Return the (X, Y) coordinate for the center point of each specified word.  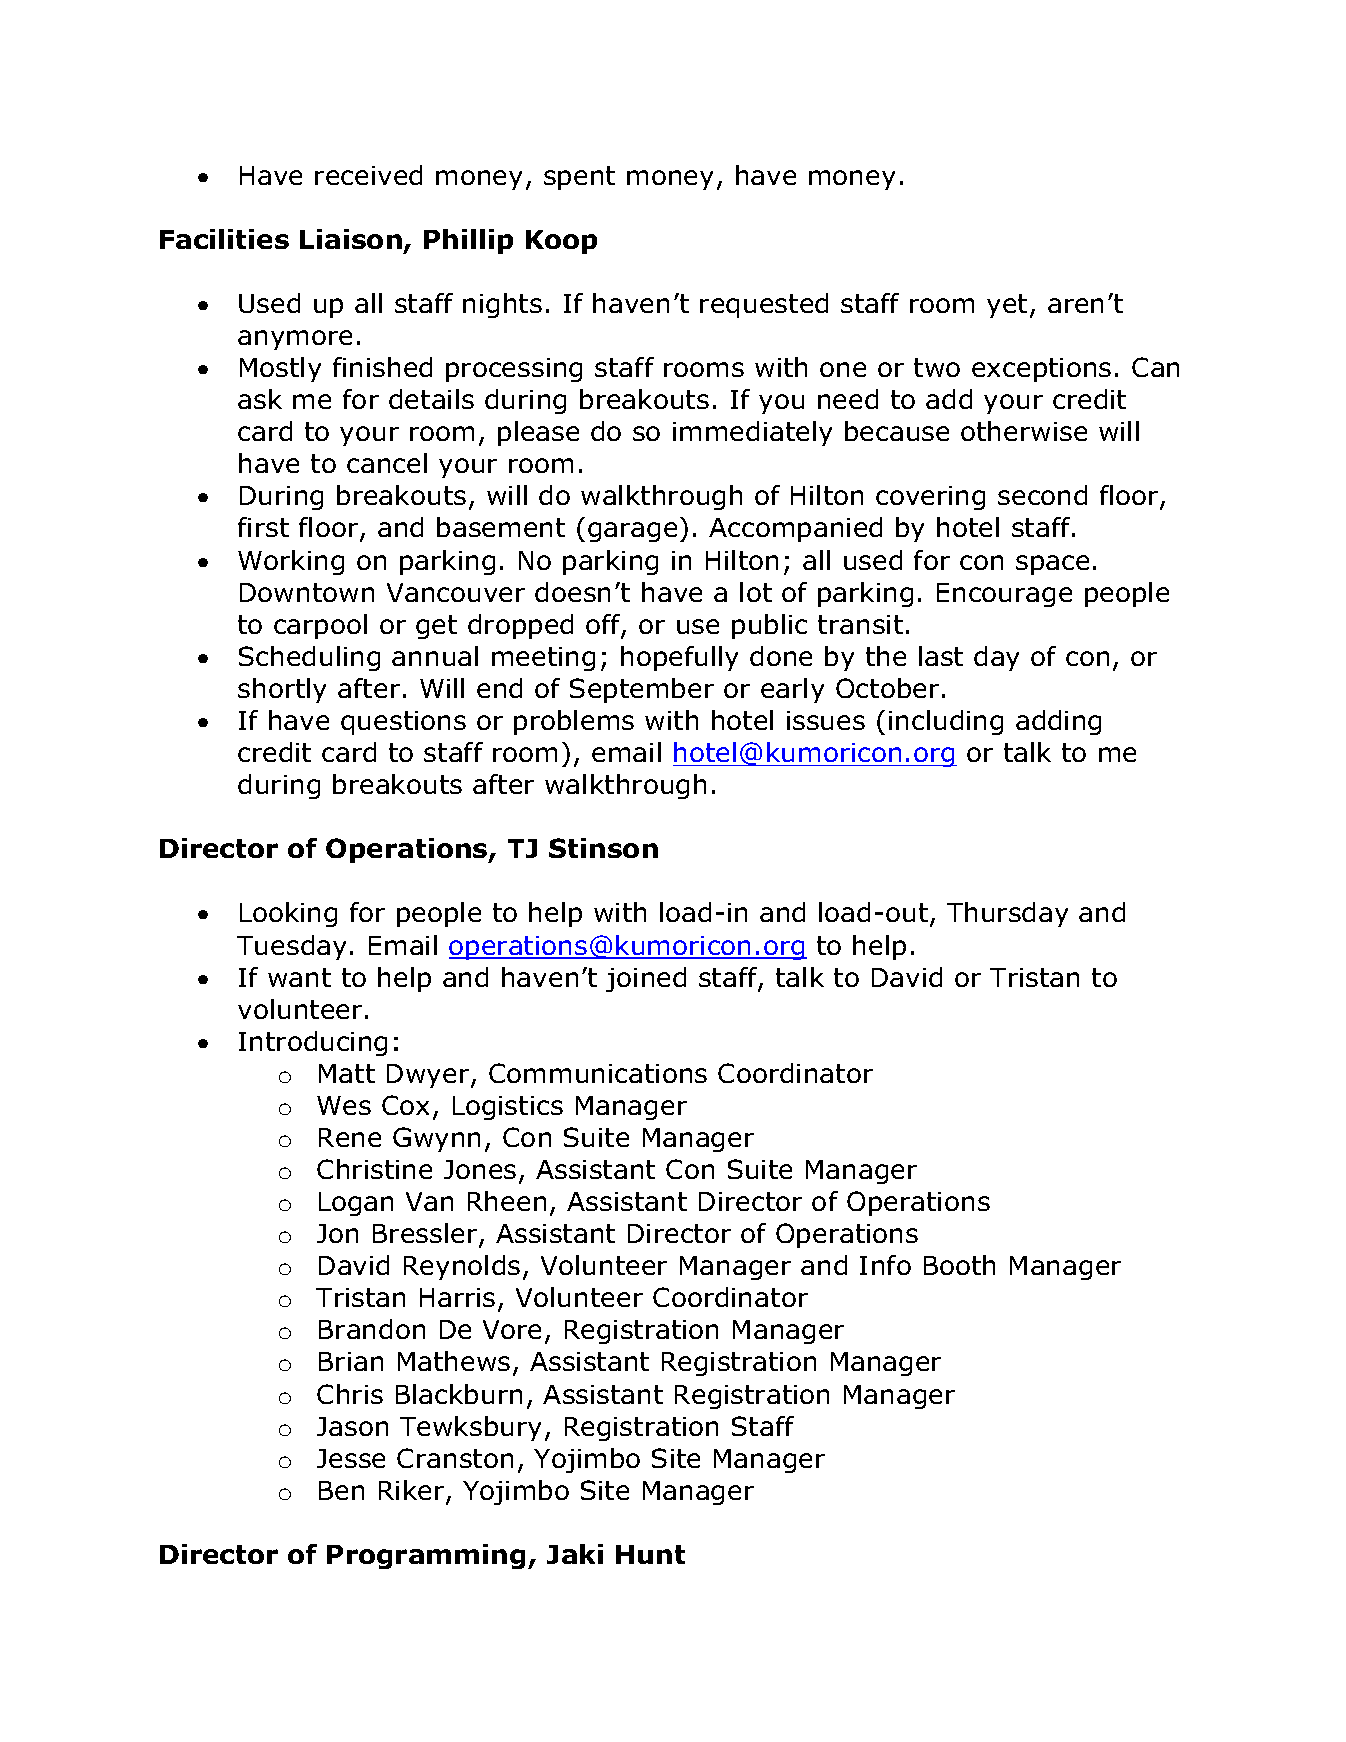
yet (1007, 306)
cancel (387, 463)
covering (930, 498)
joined (646, 979)
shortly (282, 690)
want (299, 977)
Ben (341, 1490)
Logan (356, 1204)
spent (579, 178)
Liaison (351, 239)
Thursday (1007, 914)
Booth (959, 1265)
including (946, 722)
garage (632, 532)
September (642, 690)
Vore (512, 1329)
